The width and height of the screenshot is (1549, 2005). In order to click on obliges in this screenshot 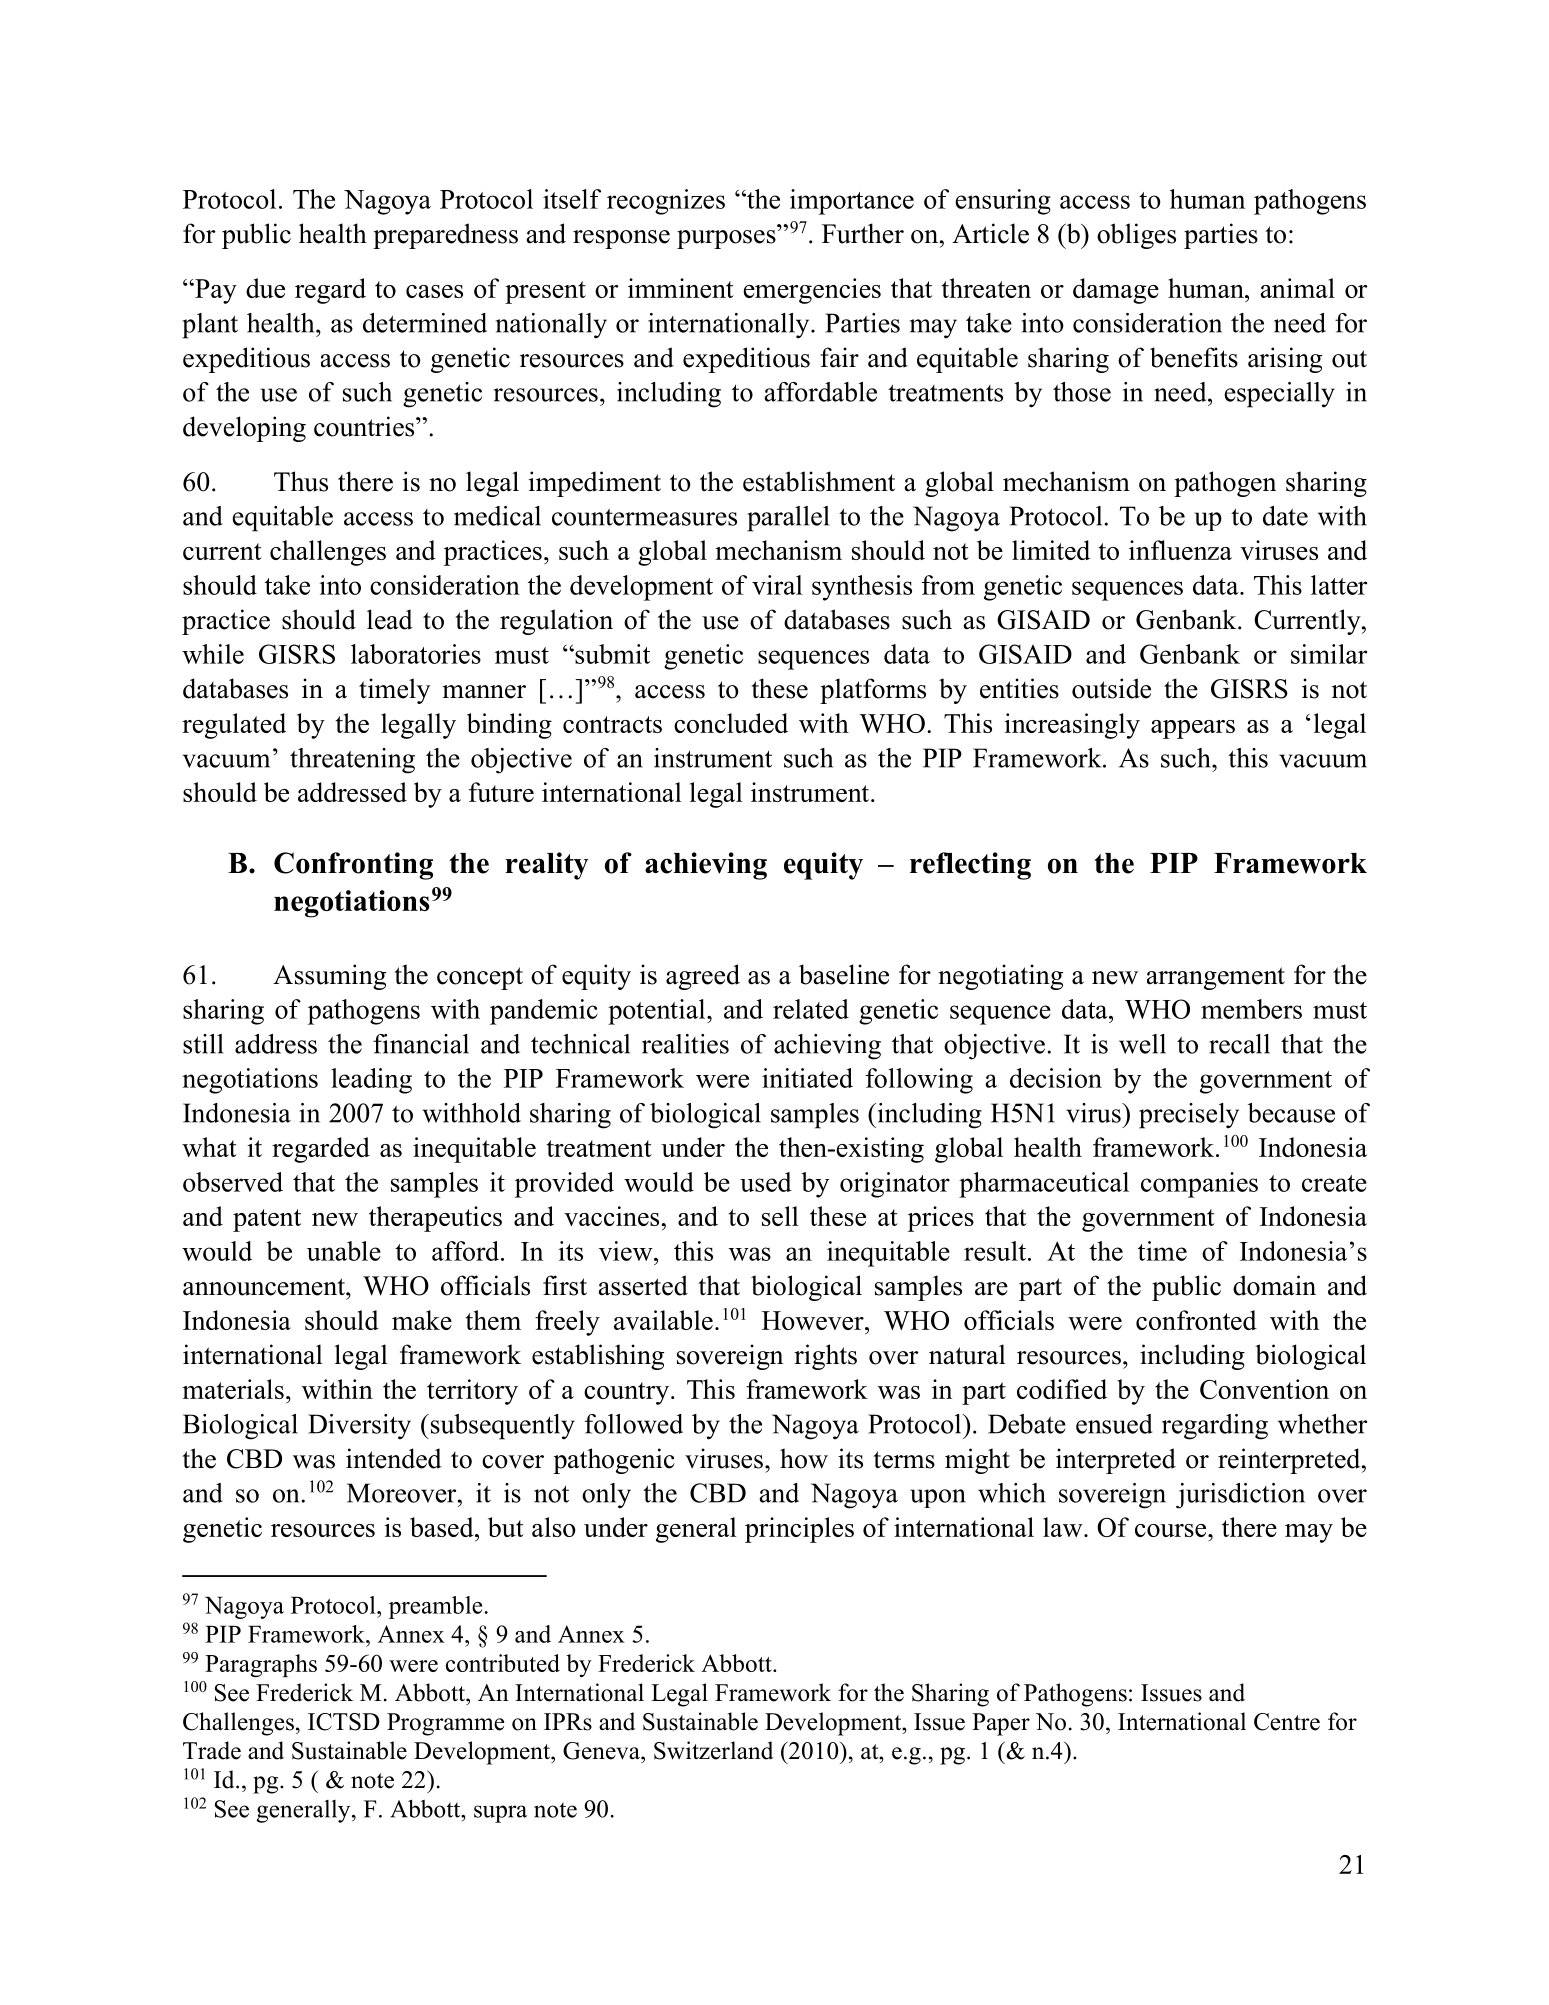, I will do `click(1136, 236)`.
